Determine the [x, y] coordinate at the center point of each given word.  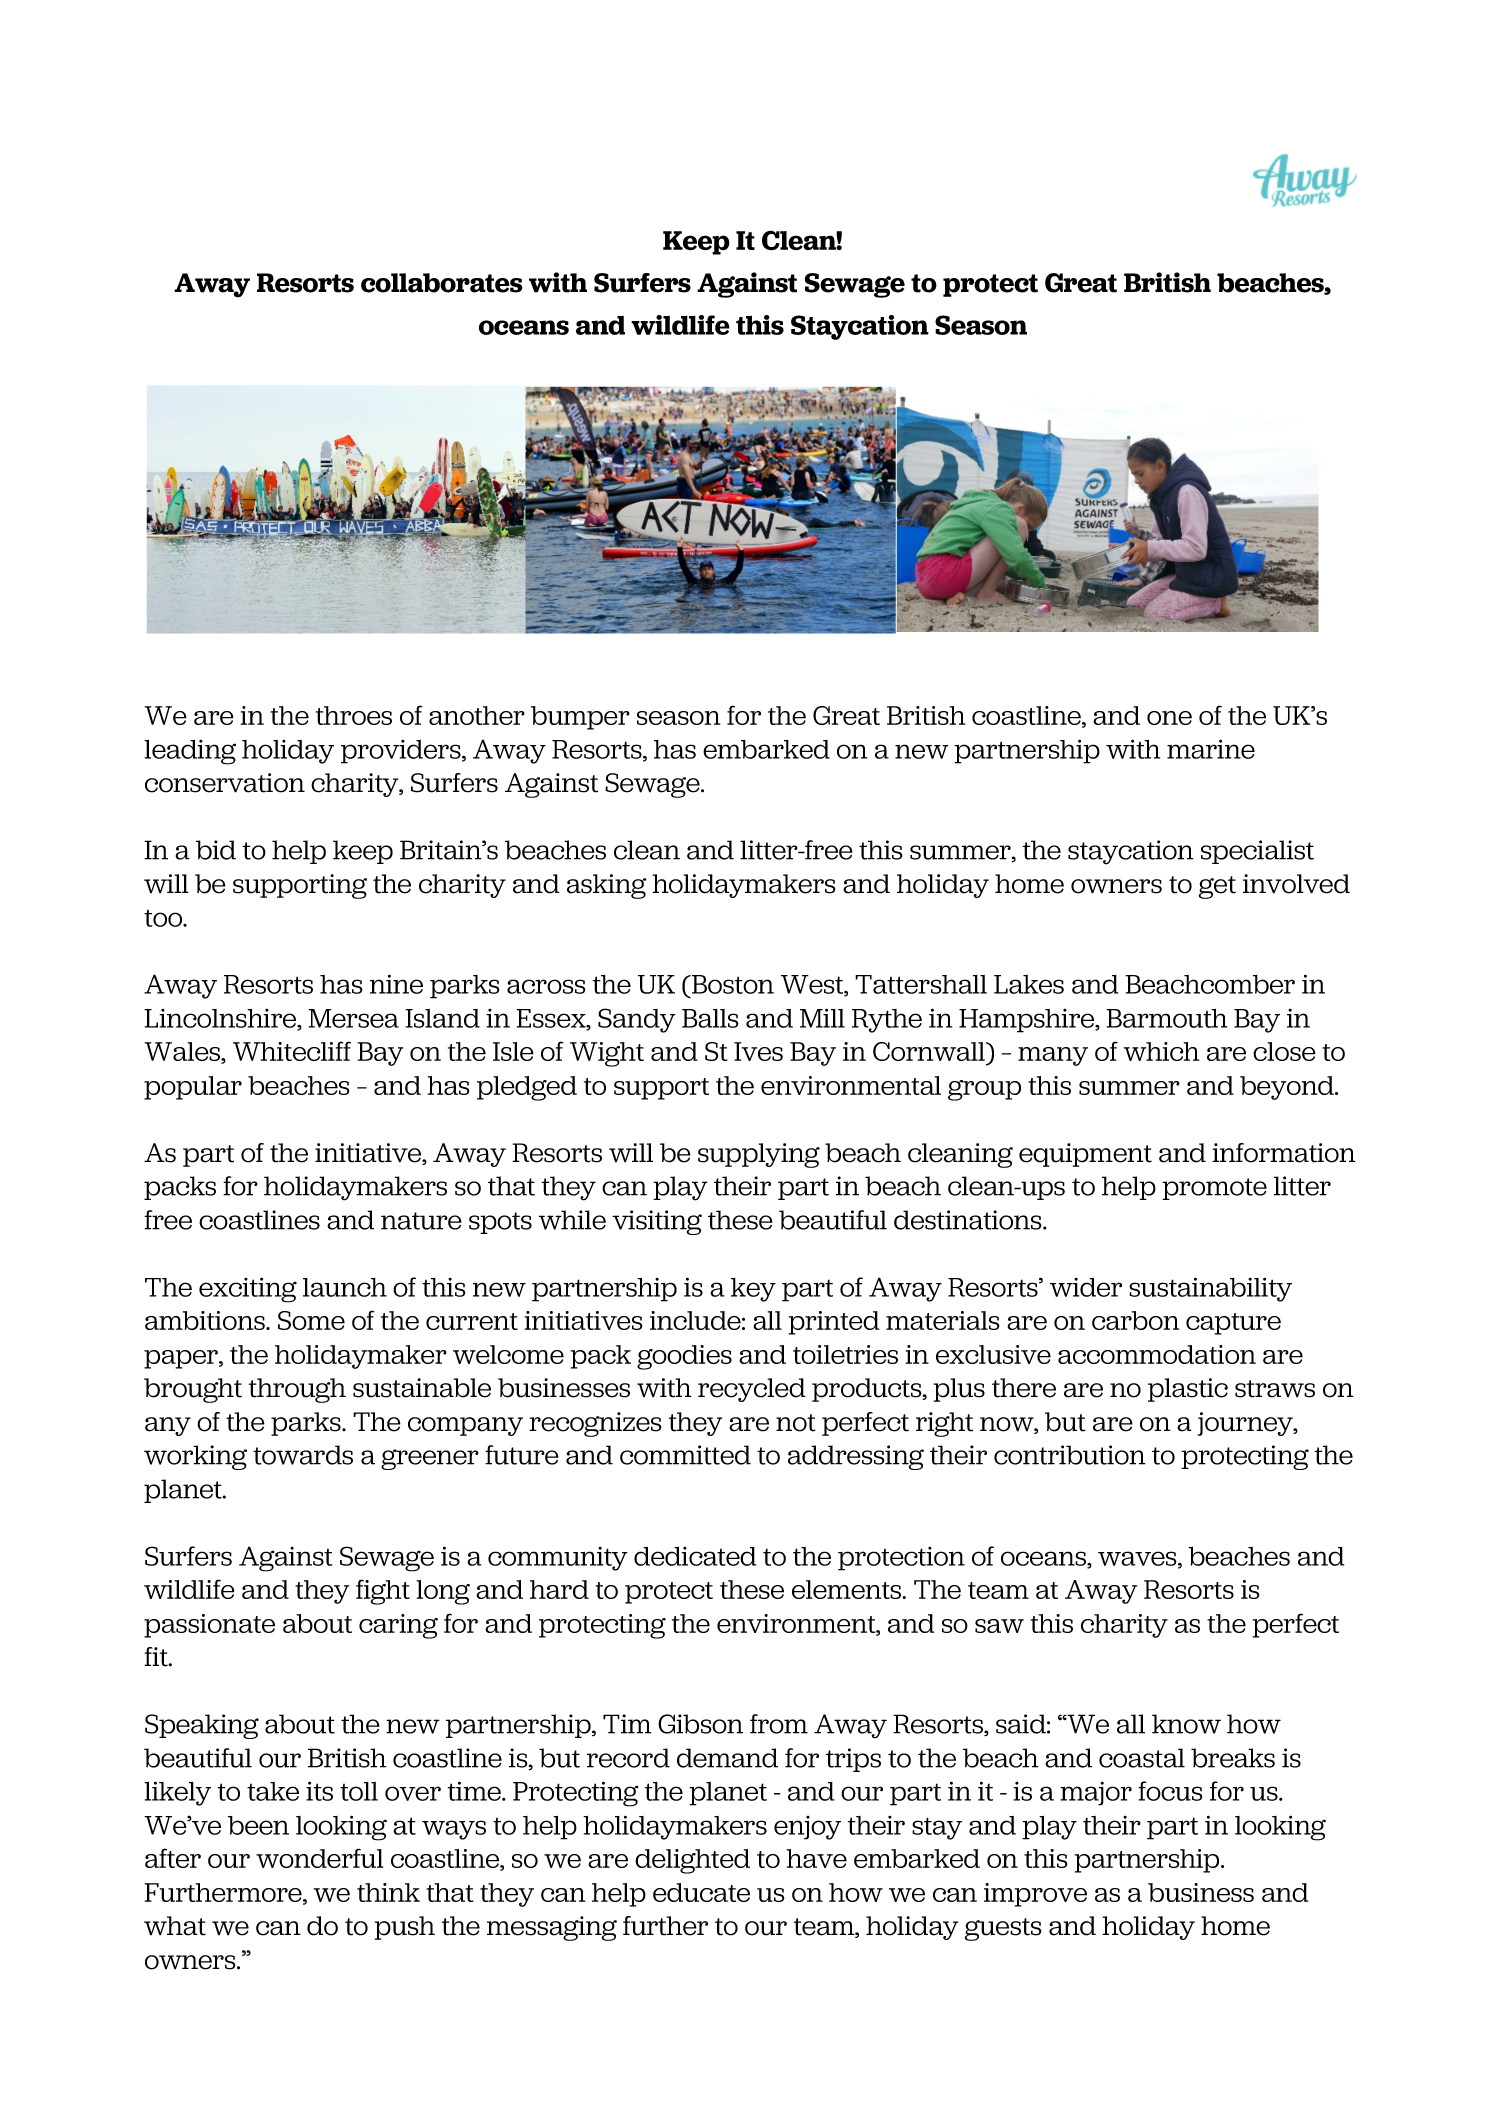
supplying [759, 1155]
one [1169, 718]
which [1161, 1051]
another [477, 715]
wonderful [319, 1858]
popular [193, 1088]
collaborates [442, 283]
